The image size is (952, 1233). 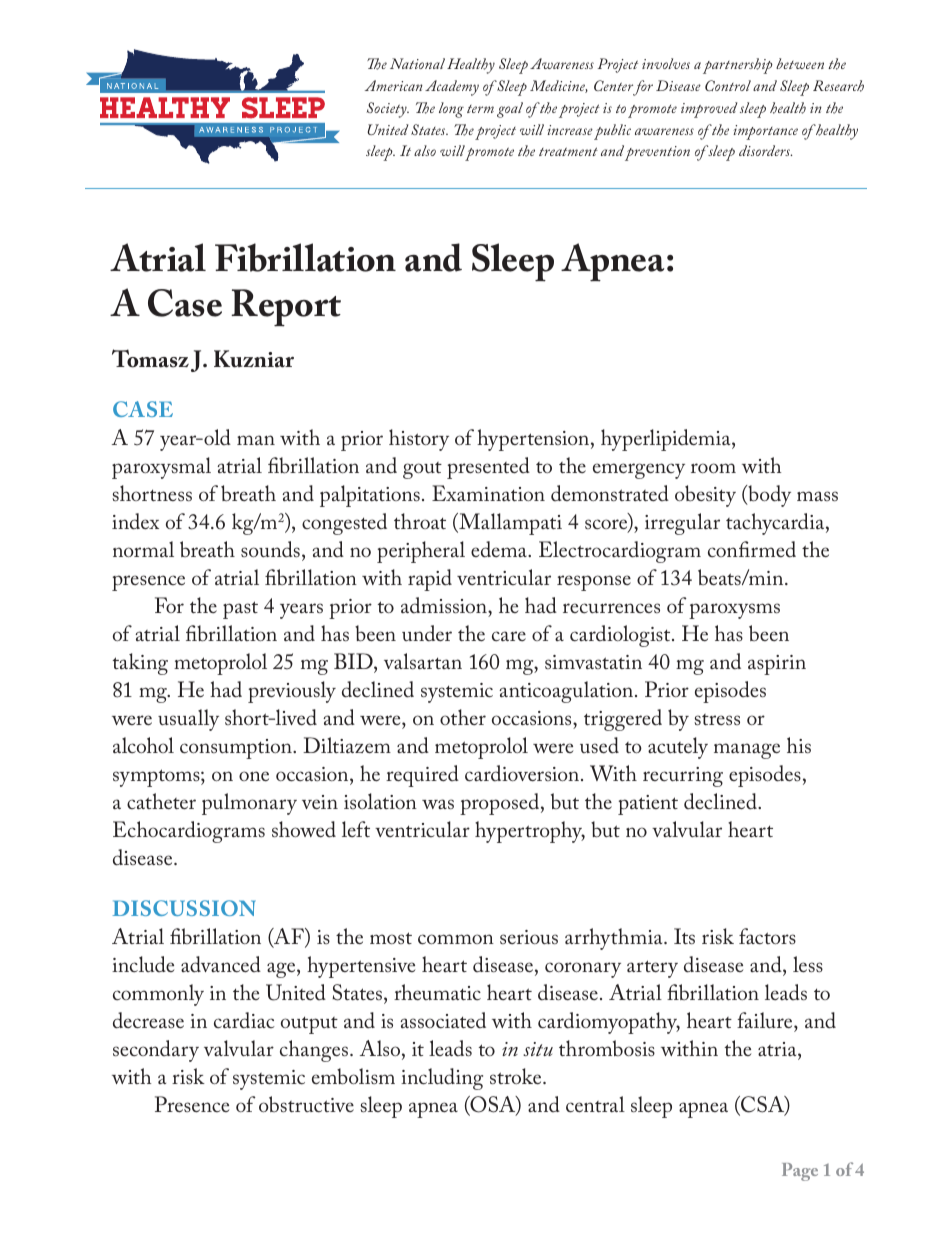 I want to click on Control, so click(x=728, y=85).
